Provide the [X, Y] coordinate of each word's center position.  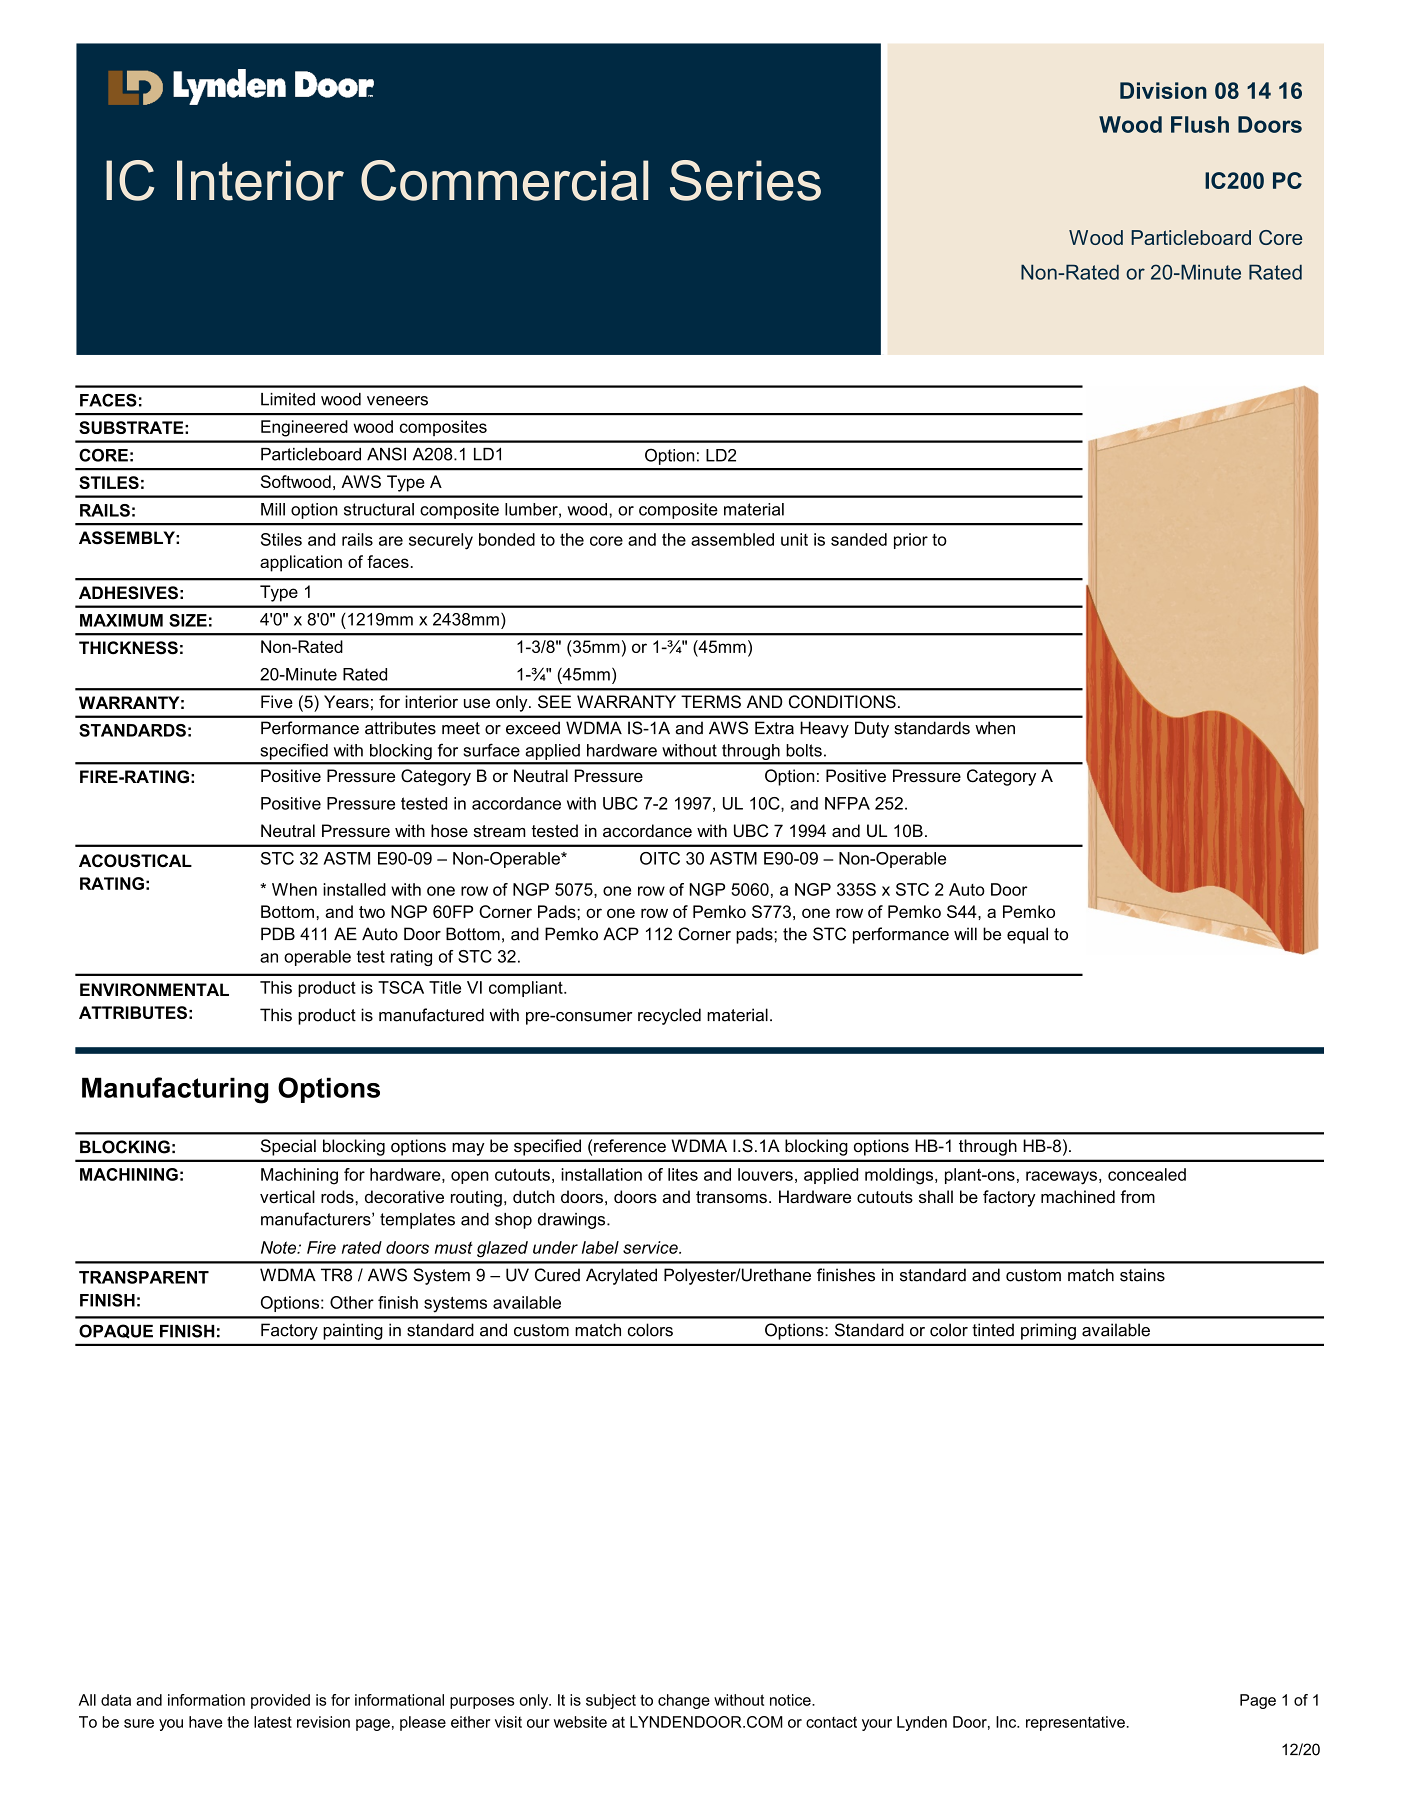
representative [1075, 1723]
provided [280, 1701]
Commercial [504, 180]
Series [745, 180]
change [684, 1701]
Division [1163, 90]
